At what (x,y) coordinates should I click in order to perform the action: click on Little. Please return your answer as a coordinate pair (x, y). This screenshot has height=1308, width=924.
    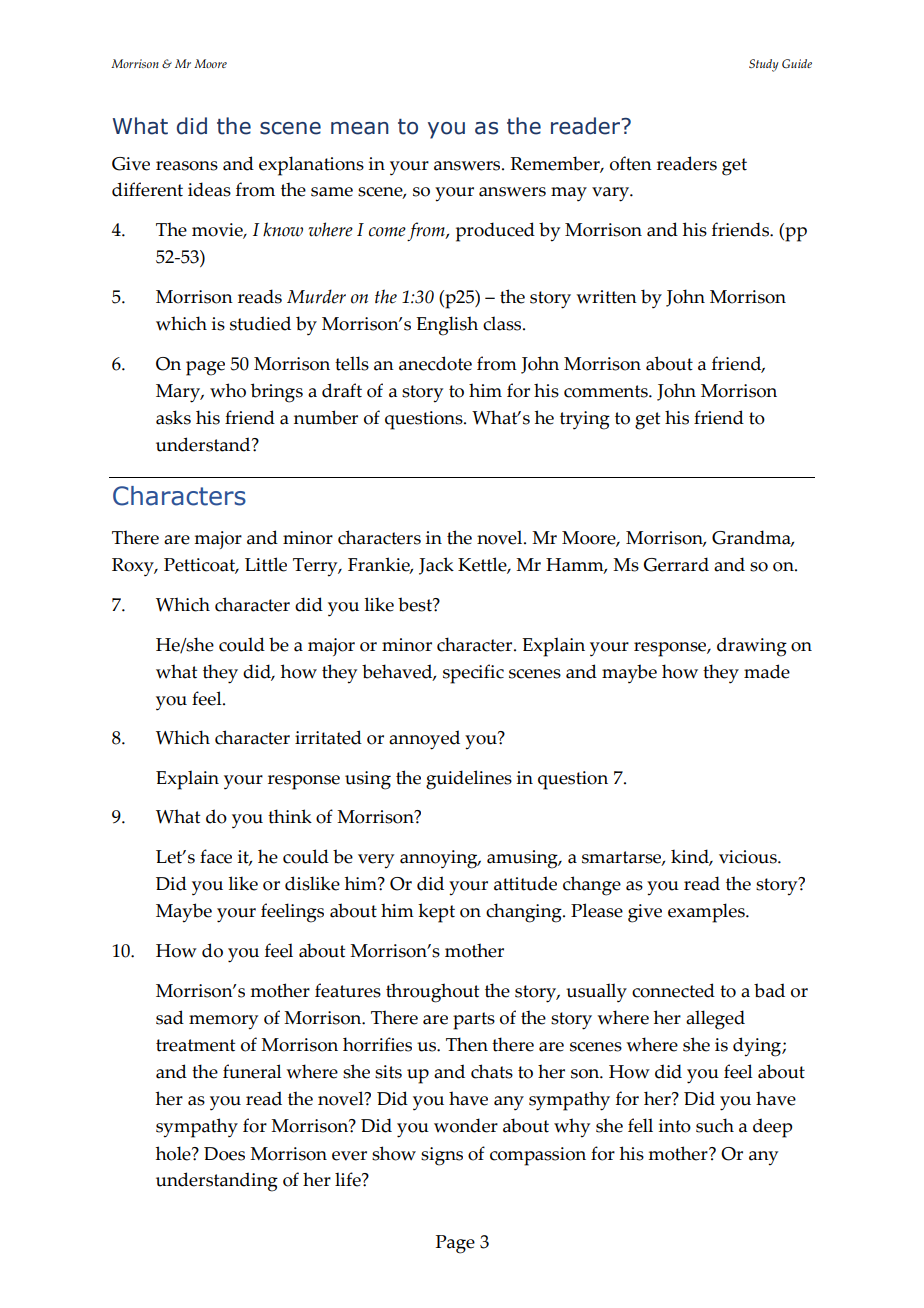
    Looking at the image, I should click on (266, 564).
